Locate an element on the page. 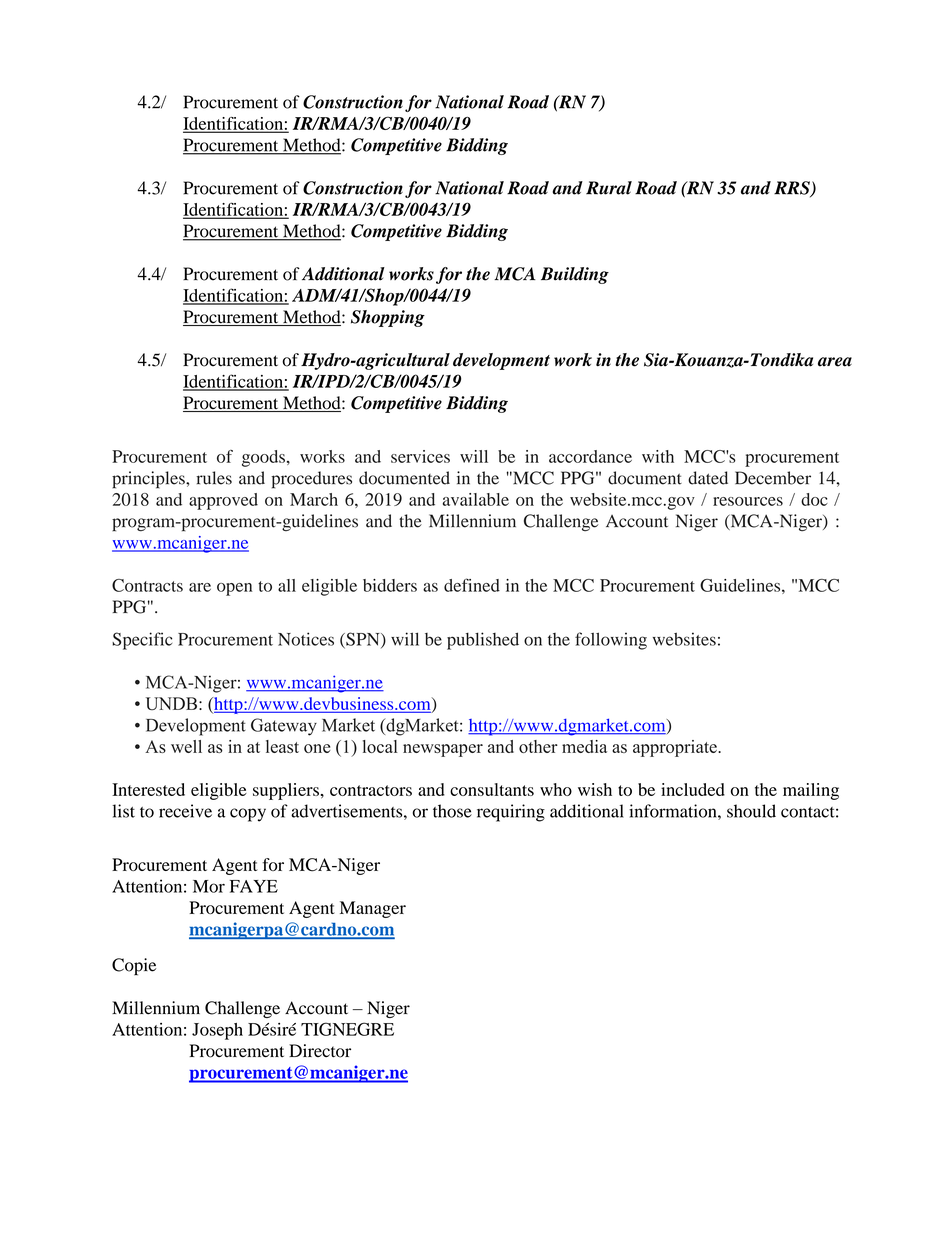  published is located at coordinates (483, 641).
